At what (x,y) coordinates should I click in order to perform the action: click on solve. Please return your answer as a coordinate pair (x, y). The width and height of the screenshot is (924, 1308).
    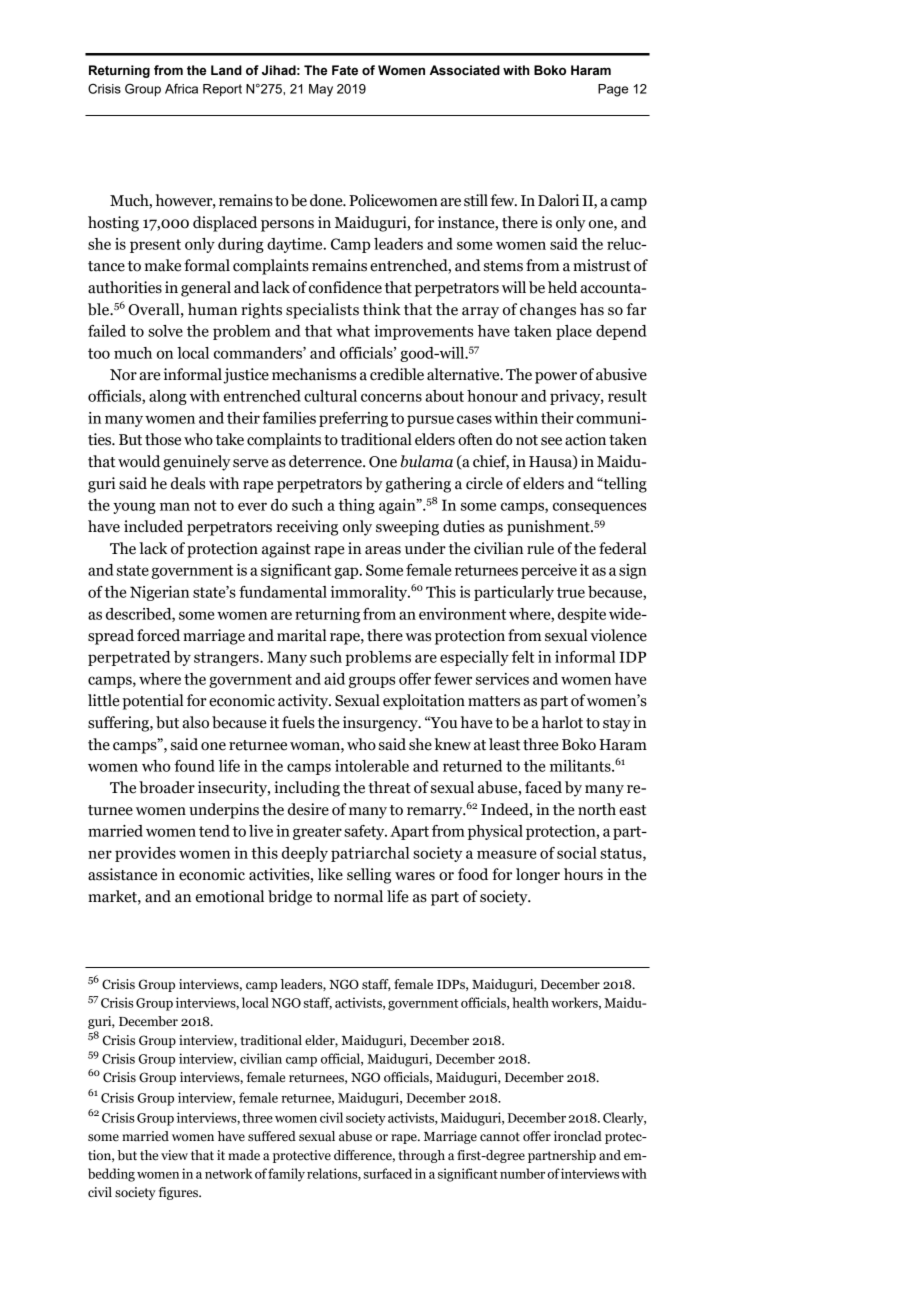
    Looking at the image, I should click on (165, 331).
